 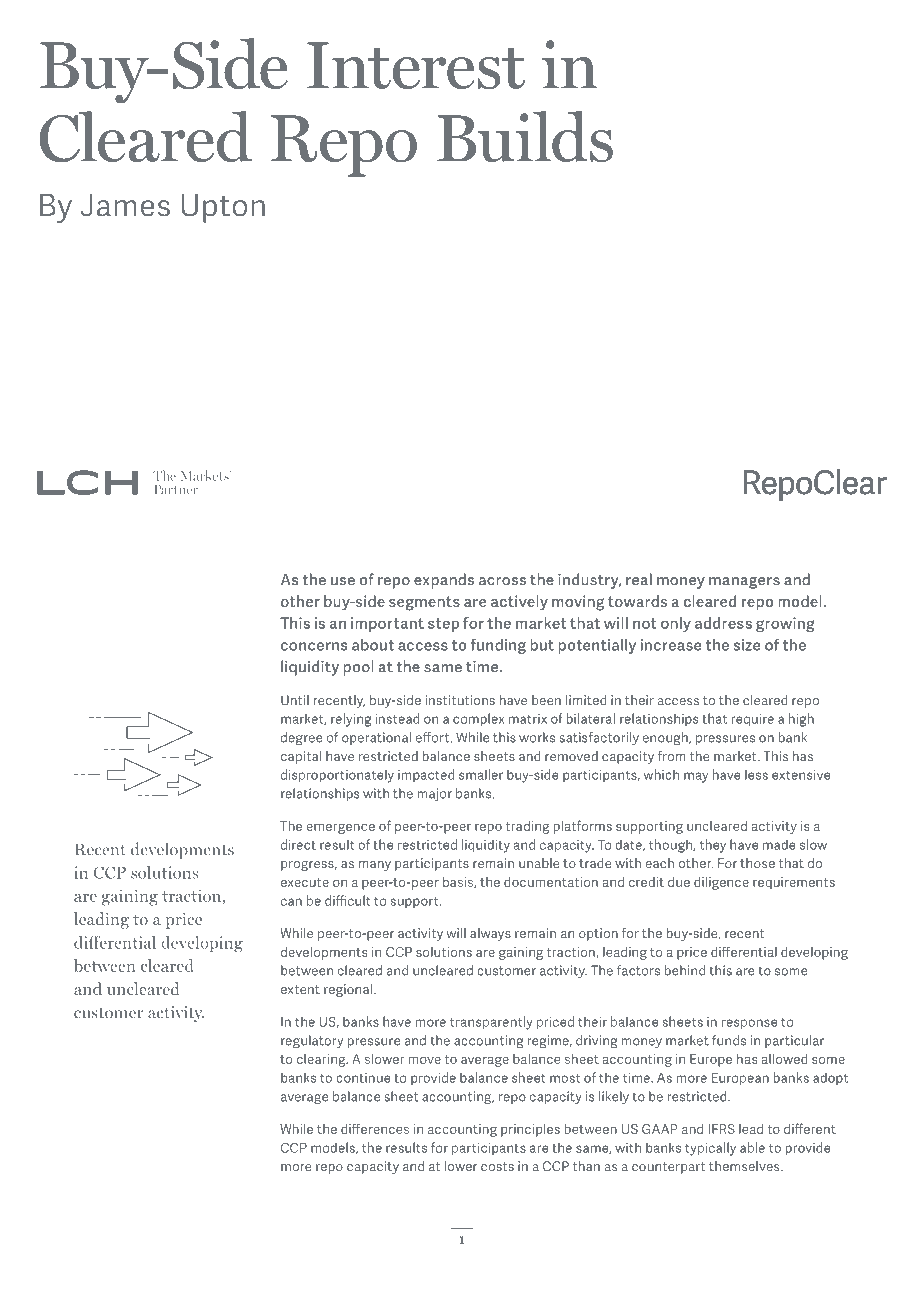 I want to click on Builds, so click(x=525, y=136).
